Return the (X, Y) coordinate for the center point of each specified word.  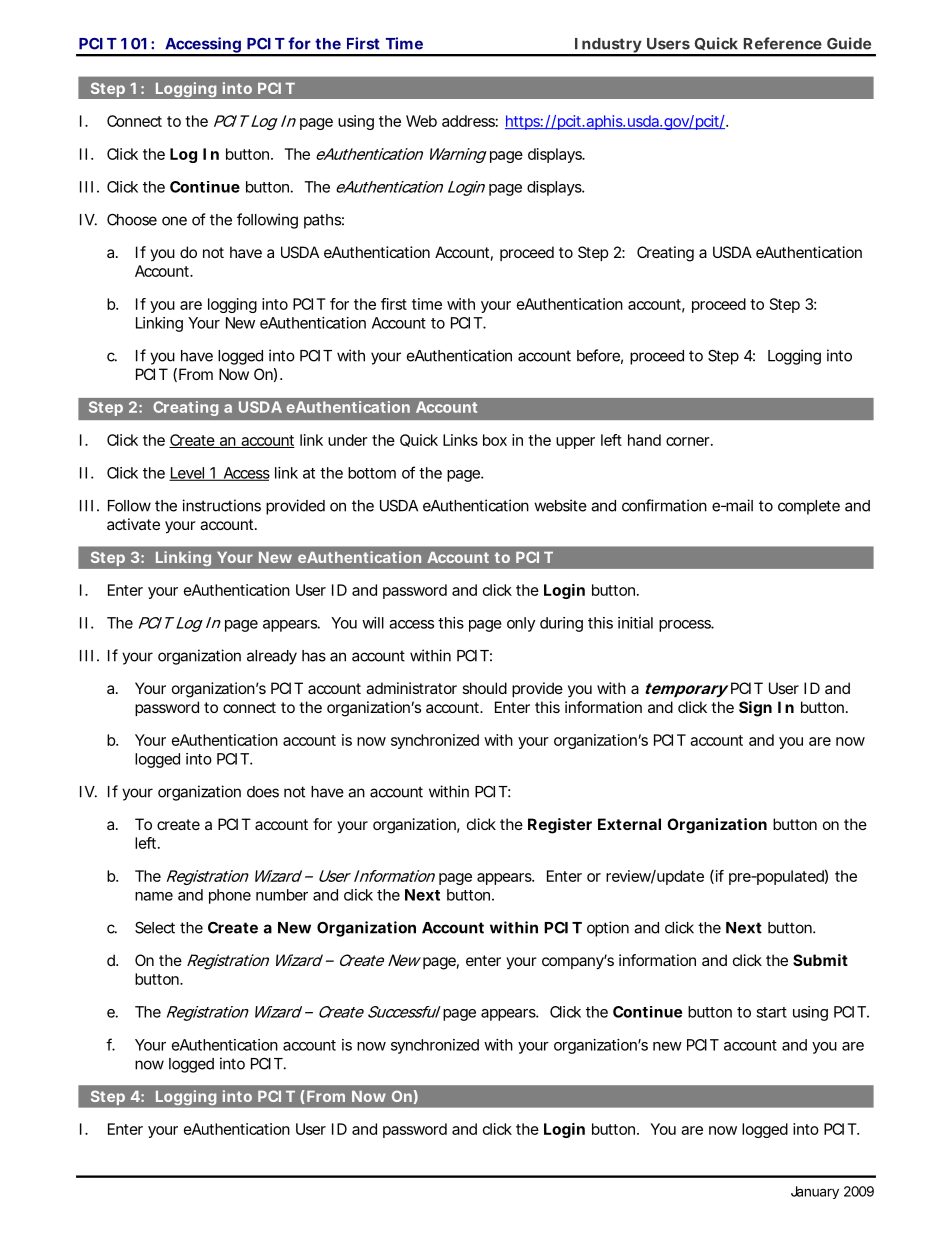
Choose (132, 219)
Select (155, 927)
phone (230, 896)
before (598, 355)
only (521, 624)
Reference (783, 43)
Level (187, 474)
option (608, 929)
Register (560, 826)
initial (635, 623)
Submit (820, 960)
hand (644, 440)
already (272, 657)
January (815, 1192)
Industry (607, 46)
